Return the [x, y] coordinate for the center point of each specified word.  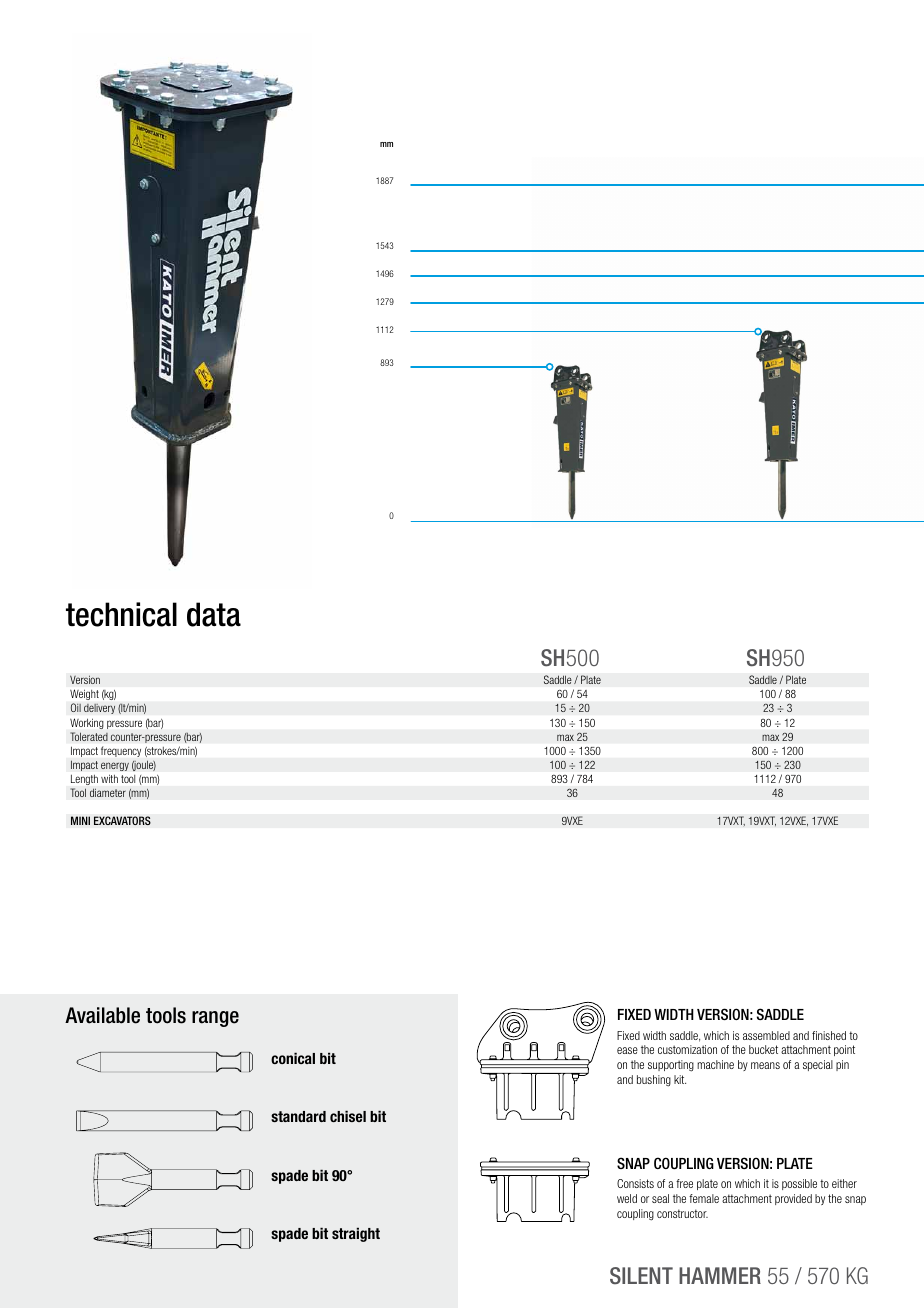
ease [627, 1050]
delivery [99, 708]
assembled [766, 1035]
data [214, 614]
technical [121, 614]
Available [102, 1015]
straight [356, 1234]
